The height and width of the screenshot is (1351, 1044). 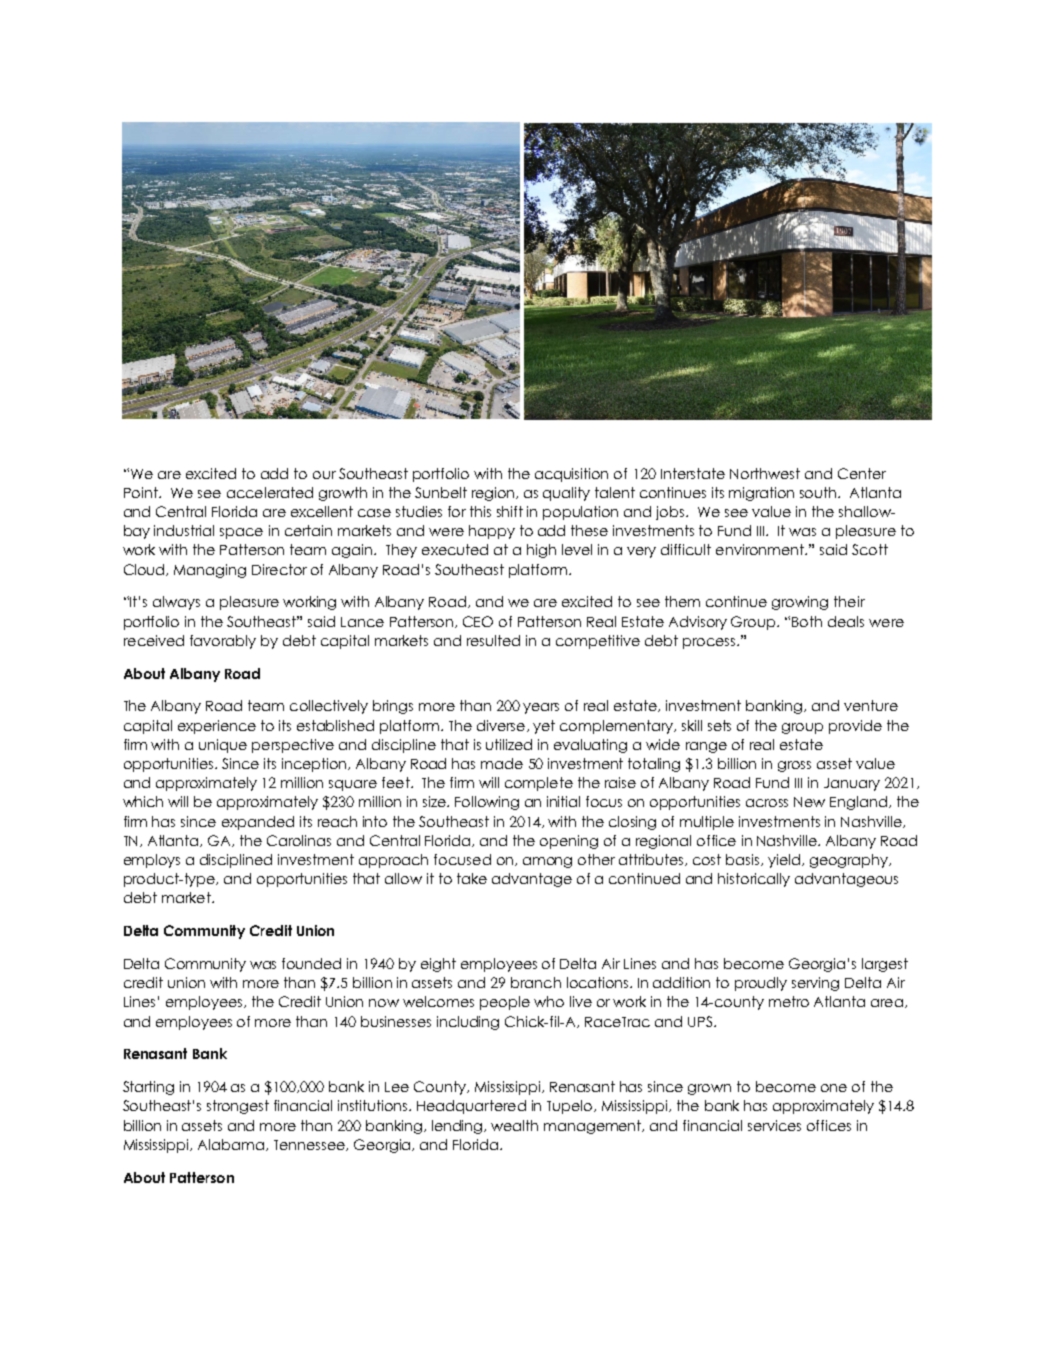 What do you see at coordinates (809, 802) in the screenshot?
I see `New` at bounding box center [809, 802].
